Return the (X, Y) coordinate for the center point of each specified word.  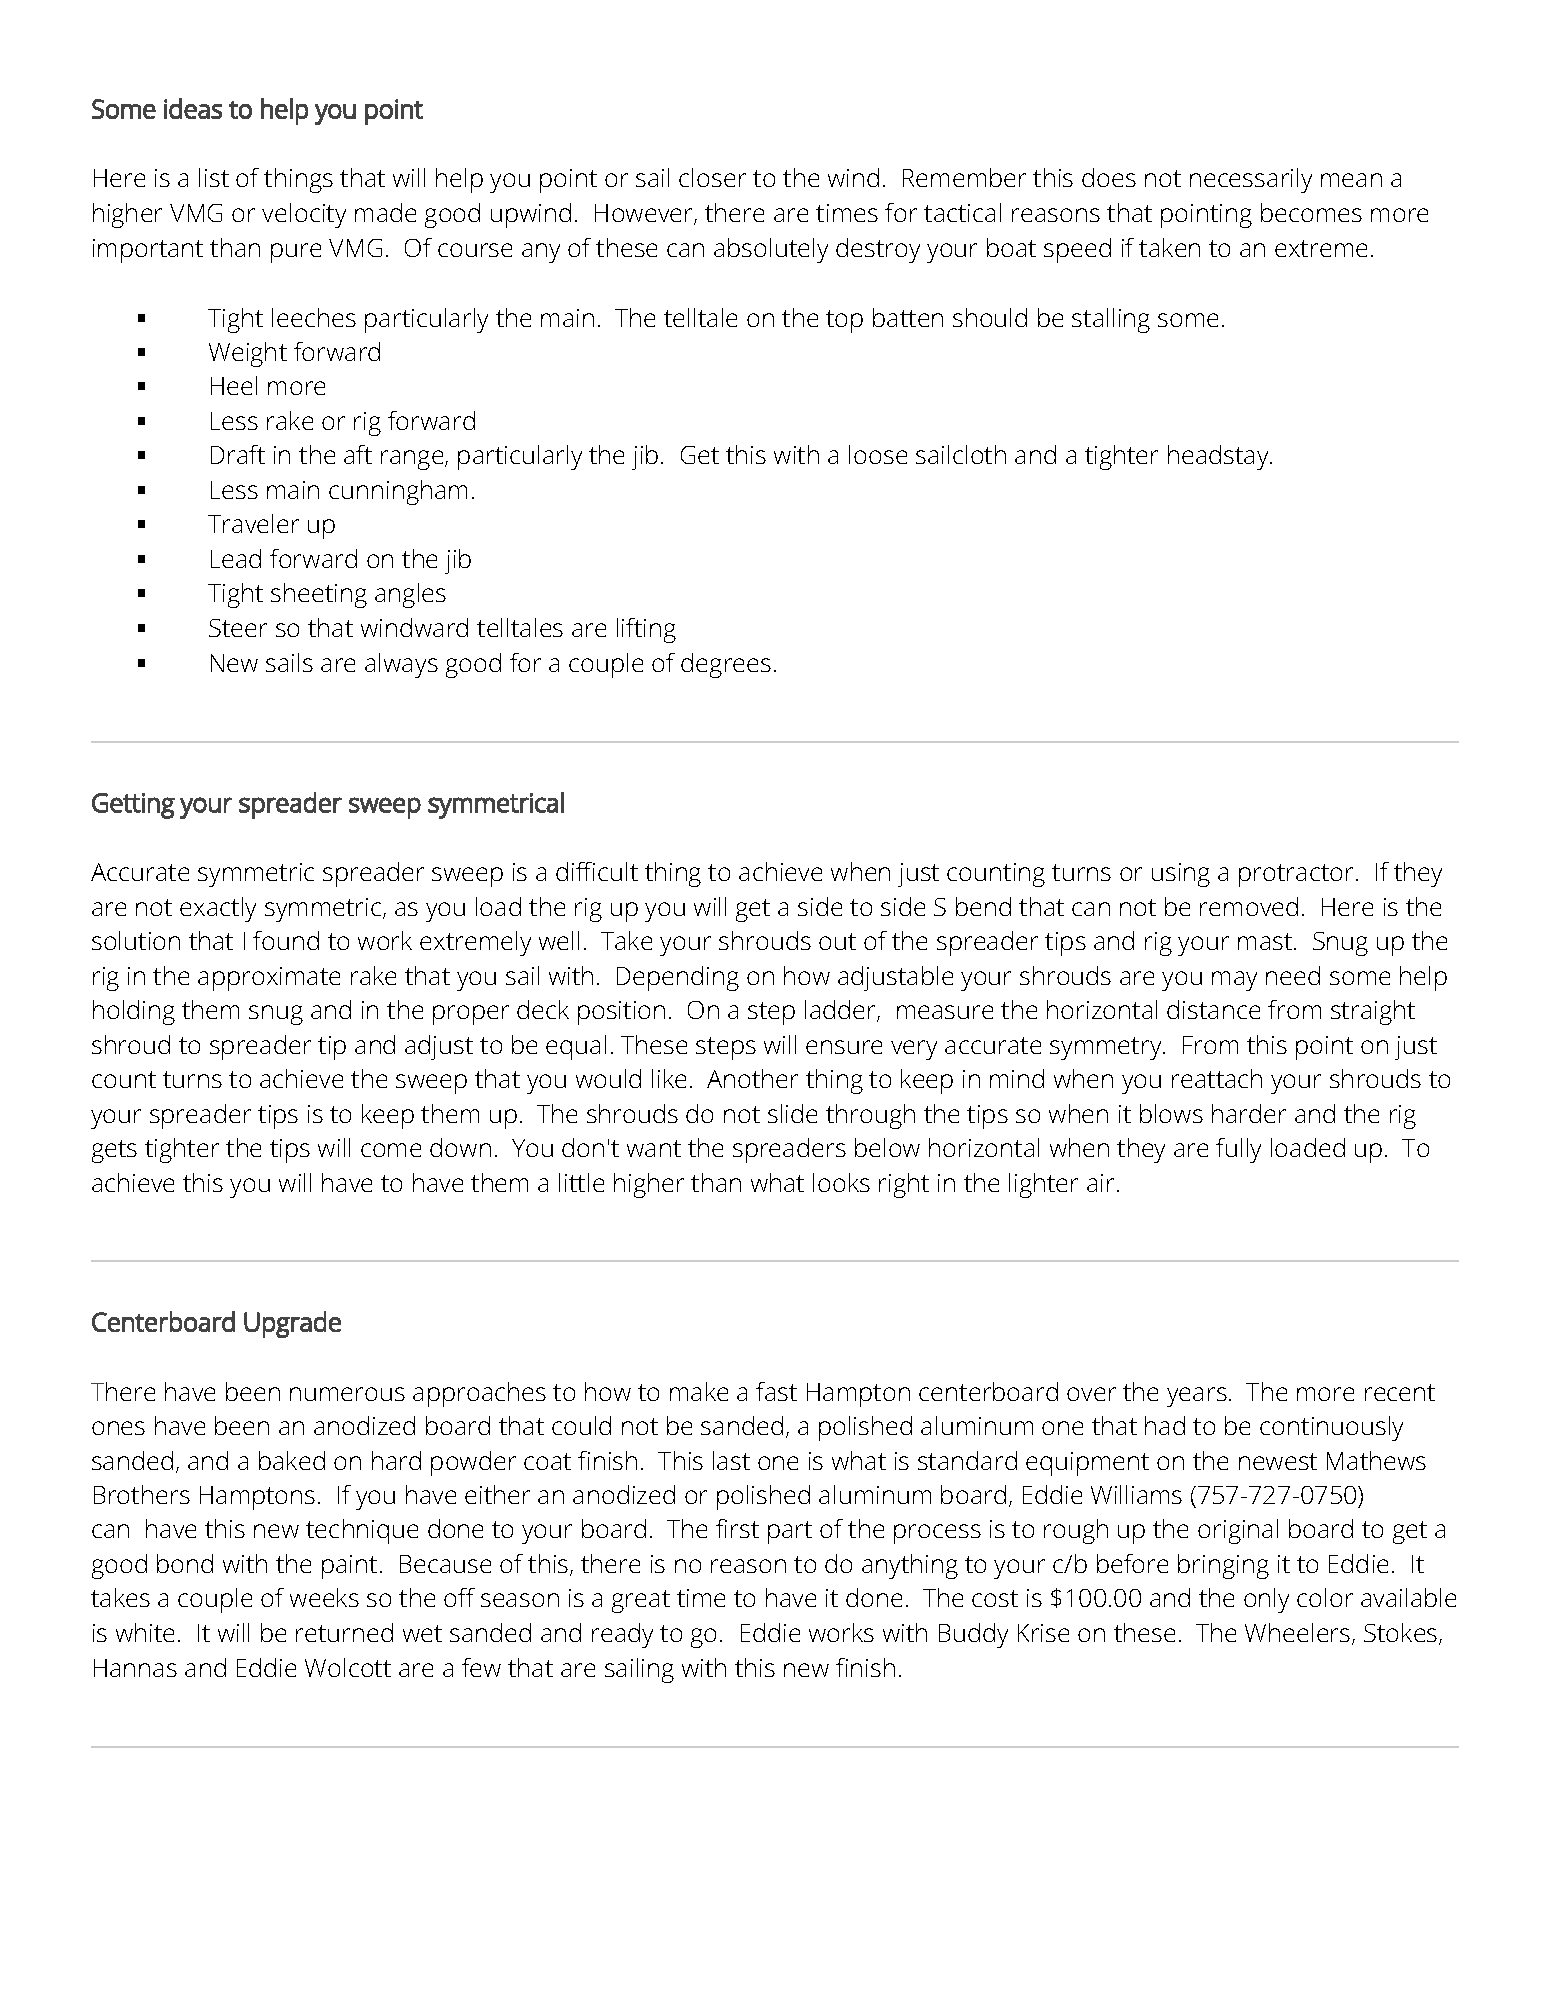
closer (712, 177)
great (641, 1601)
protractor (1298, 875)
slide (792, 1113)
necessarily (1251, 180)
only (1266, 1600)
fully (1238, 1150)
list (214, 177)
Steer (238, 628)
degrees (726, 665)
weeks (324, 1597)
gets (114, 1151)
